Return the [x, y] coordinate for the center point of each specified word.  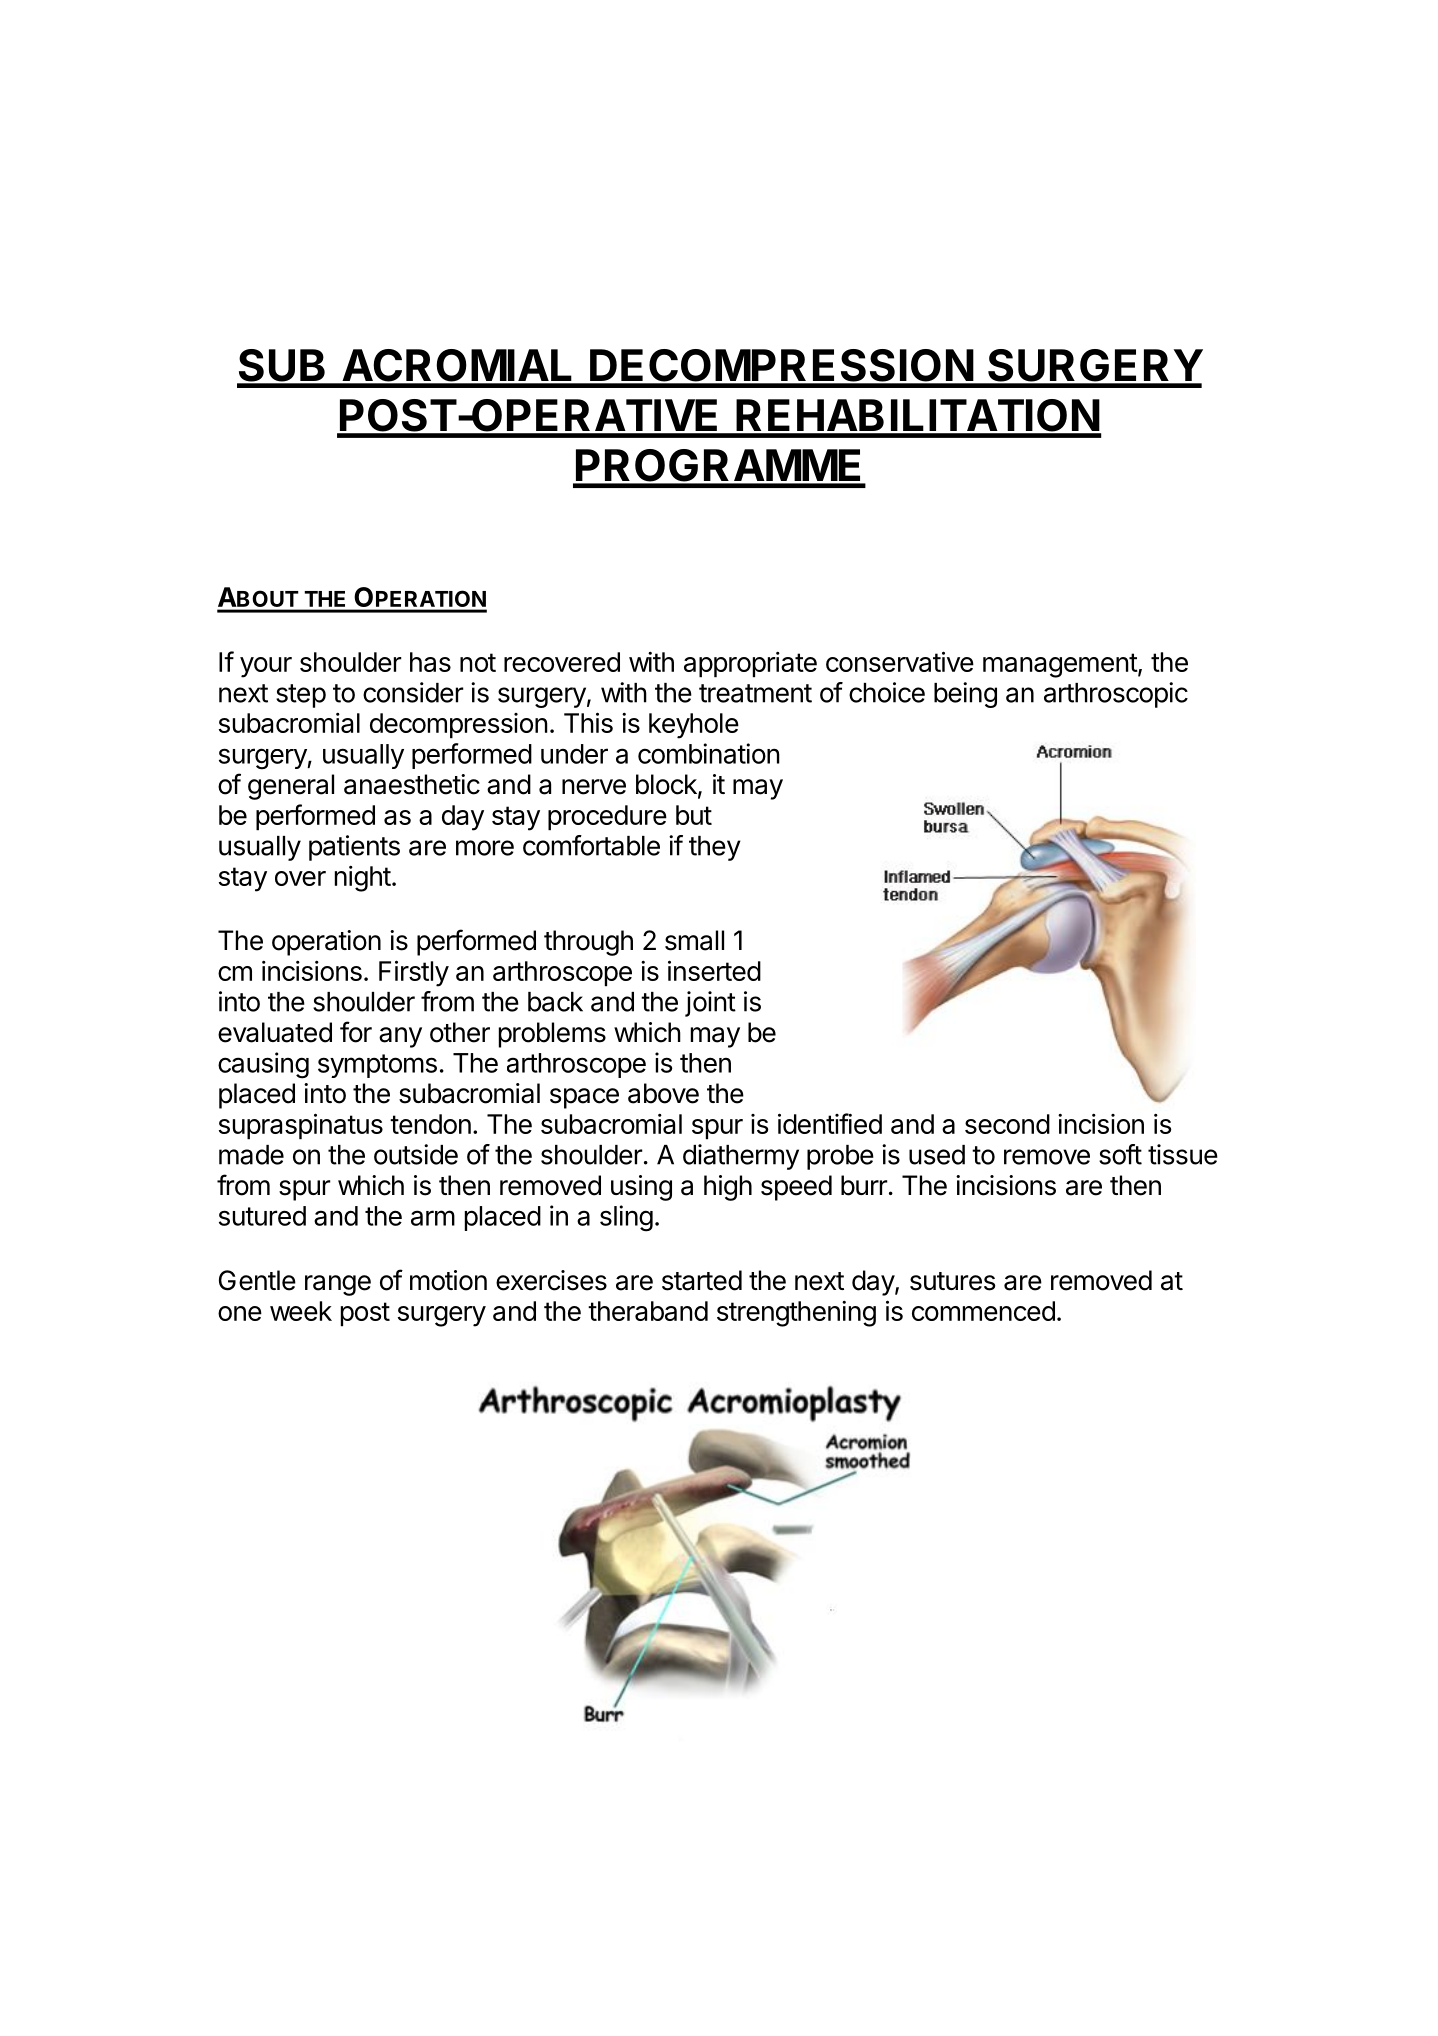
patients [354, 848]
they [715, 848]
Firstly [414, 973]
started [702, 1280]
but [694, 815]
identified [830, 1123]
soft [1120, 1154]
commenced [983, 1311]
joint [710, 1004]
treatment [755, 693]
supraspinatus [301, 1126]
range [338, 1285]
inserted [714, 970]
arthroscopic [1116, 695]
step [301, 696]
